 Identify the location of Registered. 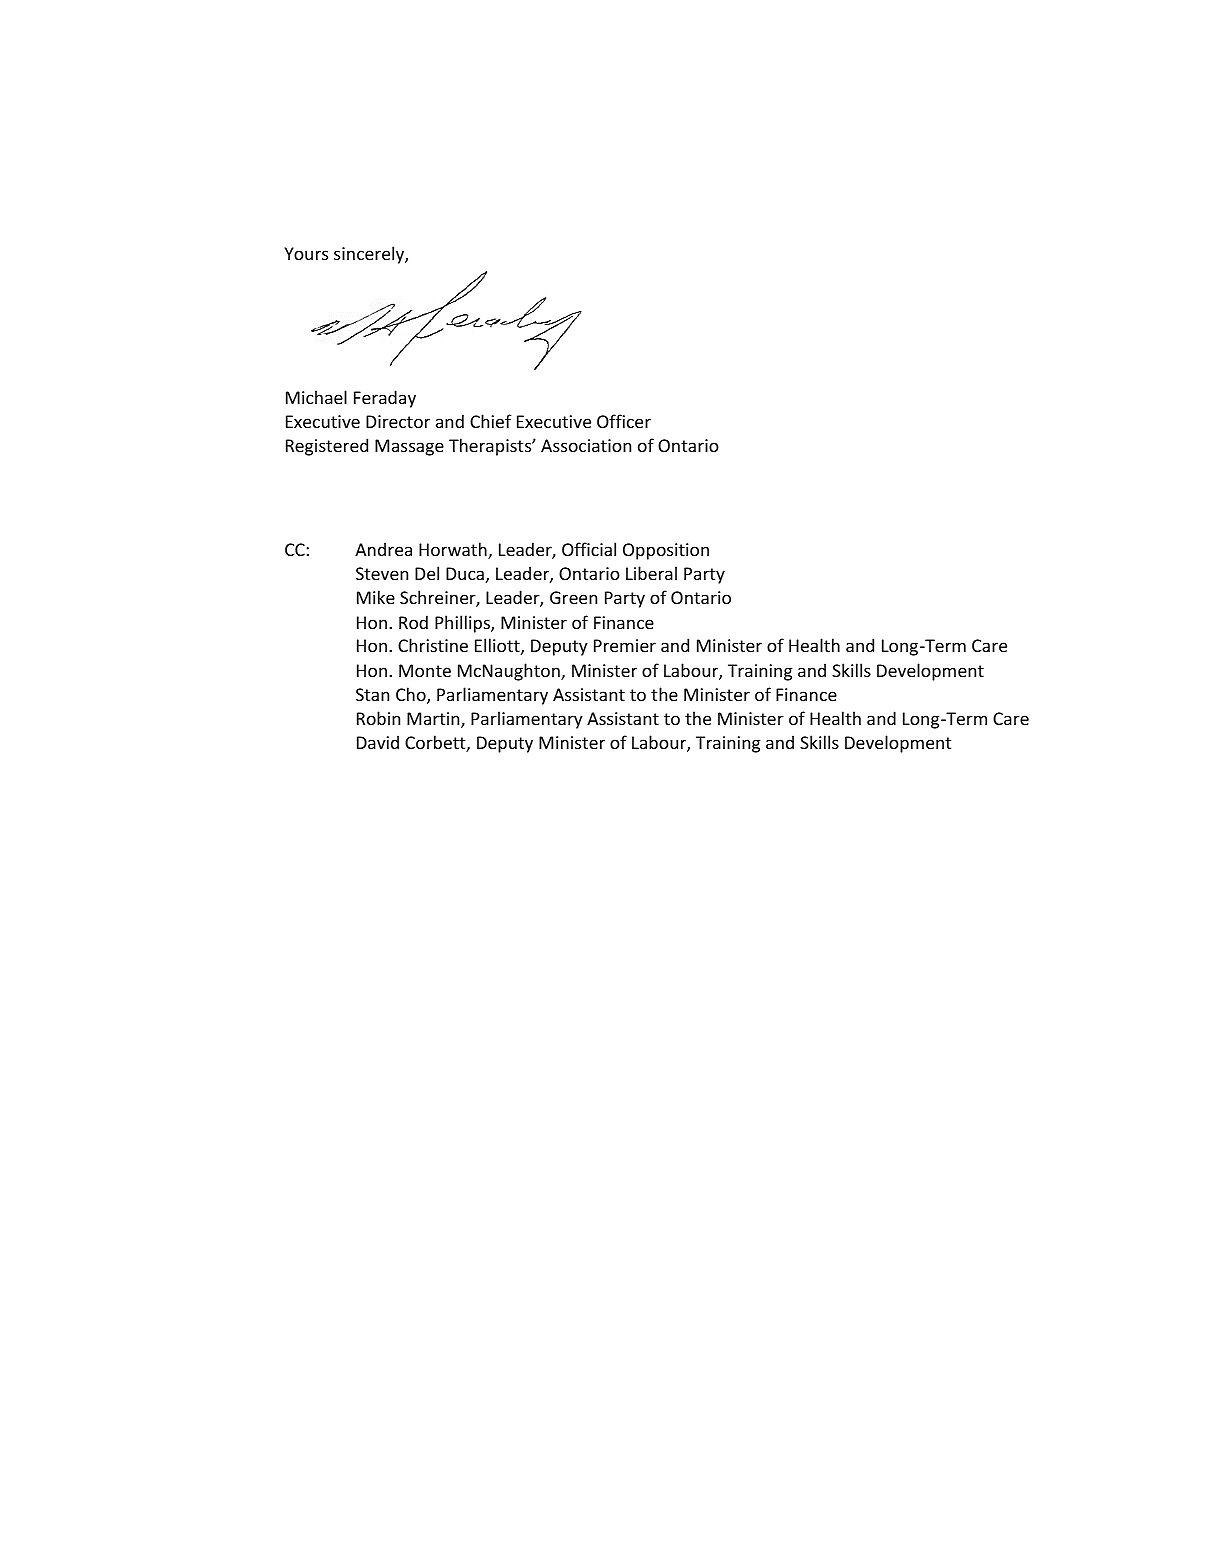
(327, 447).
